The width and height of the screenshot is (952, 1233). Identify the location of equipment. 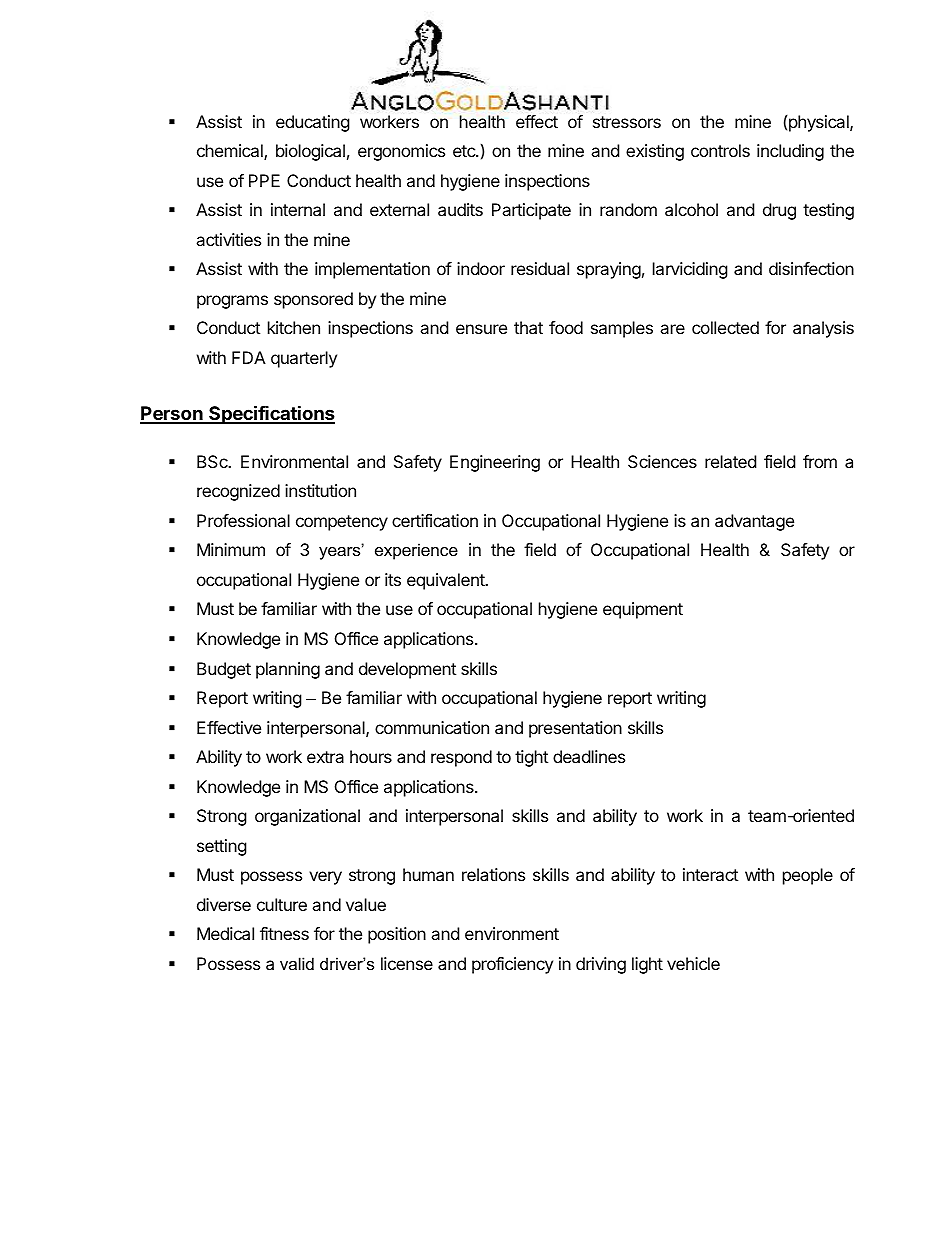
(643, 610).
